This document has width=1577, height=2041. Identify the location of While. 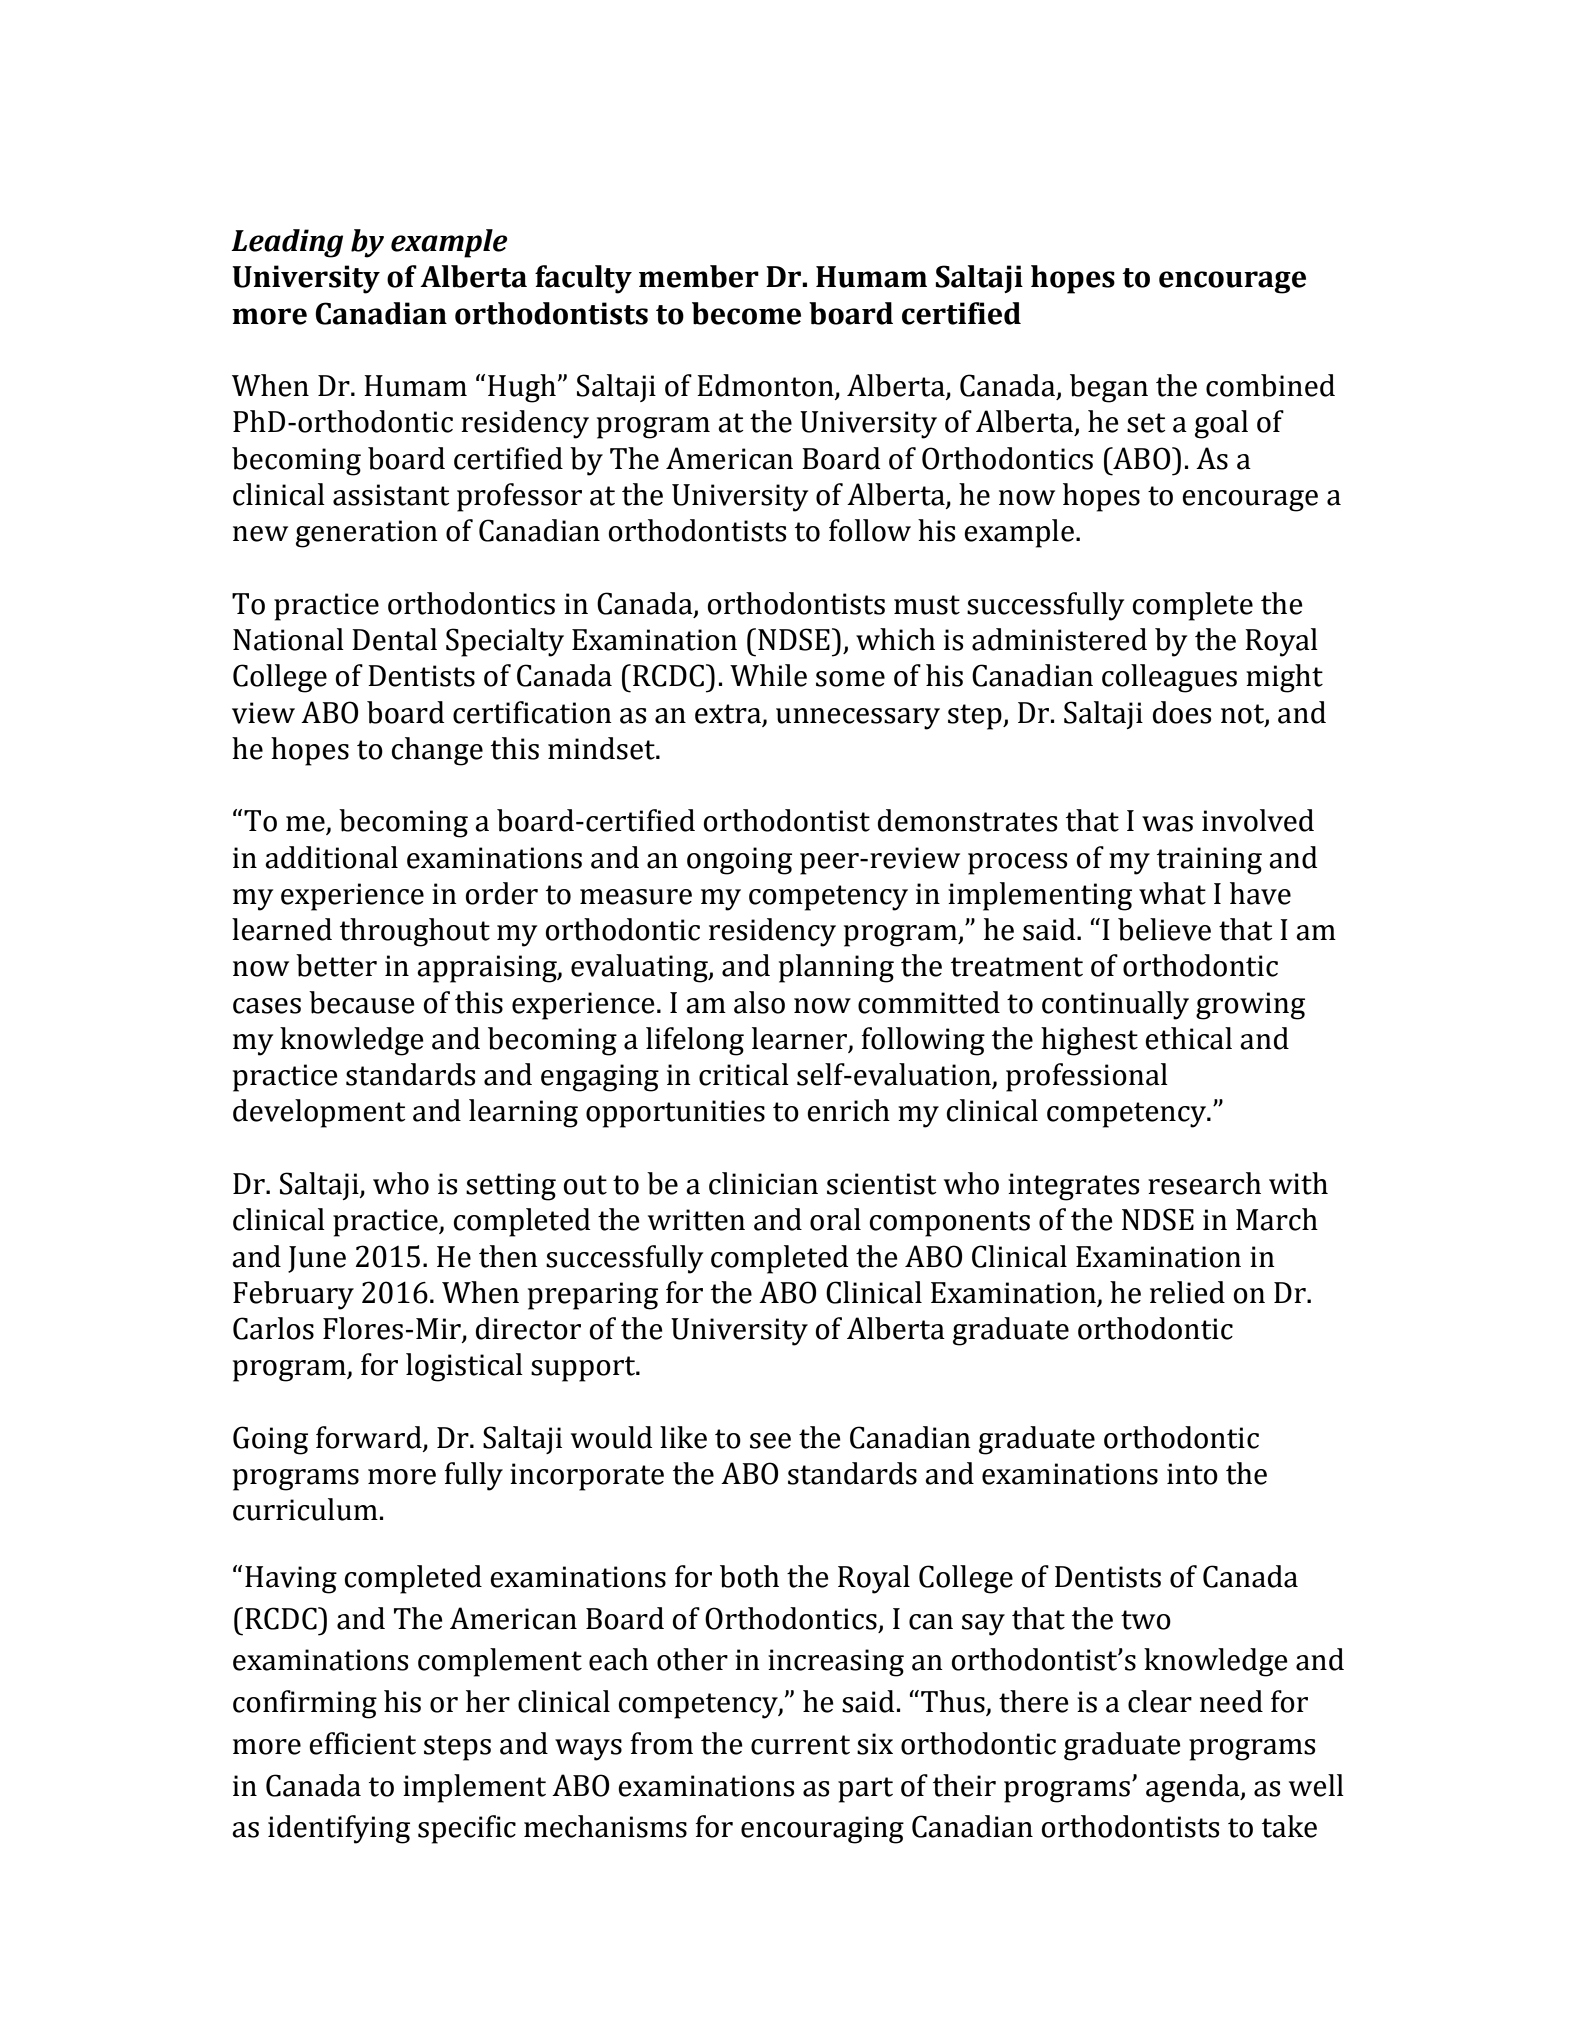
(768, 675).
